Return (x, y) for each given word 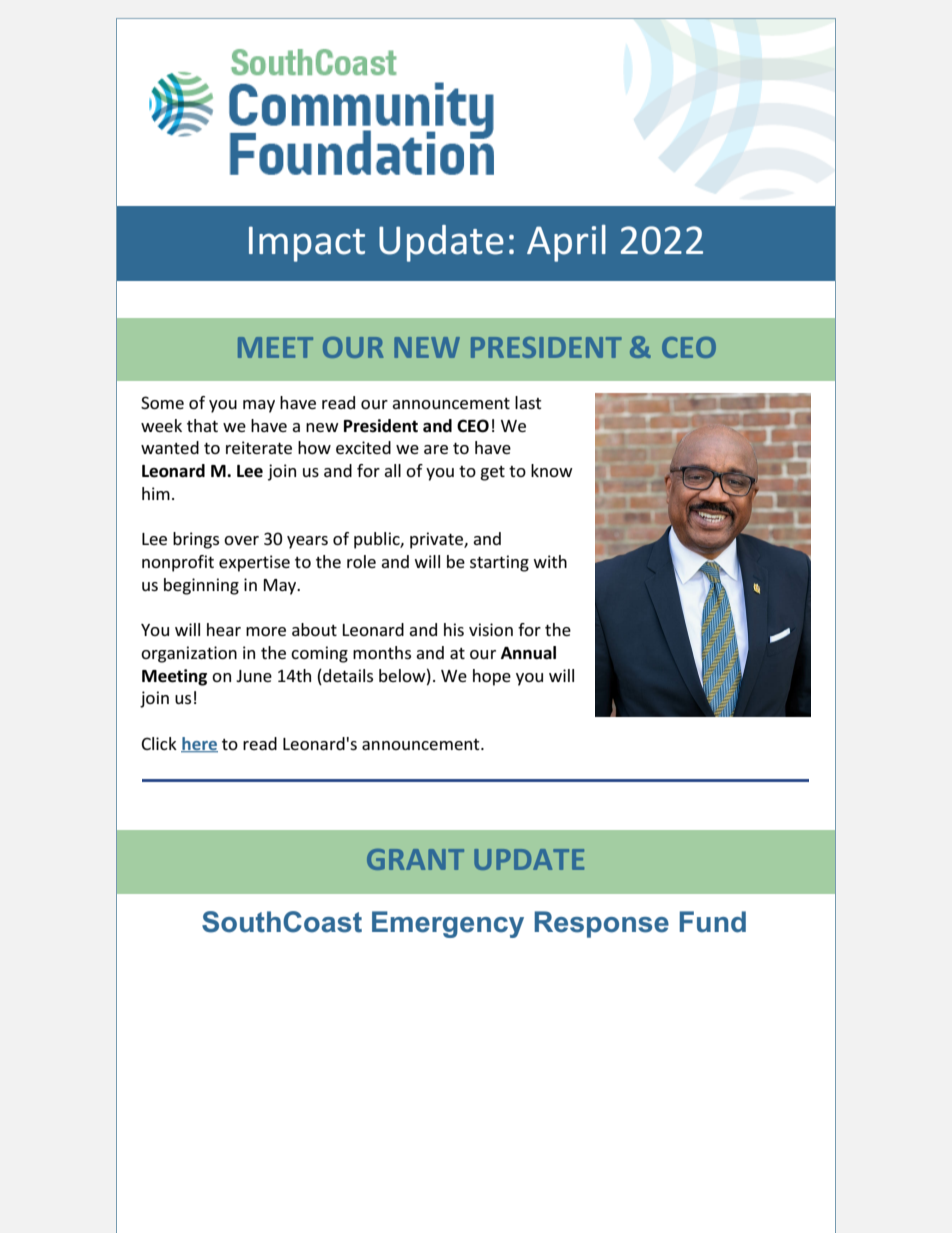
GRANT (415, 859)
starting (499, 563)
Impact (307, 244)
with (550, 561)
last (528, 402)
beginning (201, 586)
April (566, 243)
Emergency (448, 924)
